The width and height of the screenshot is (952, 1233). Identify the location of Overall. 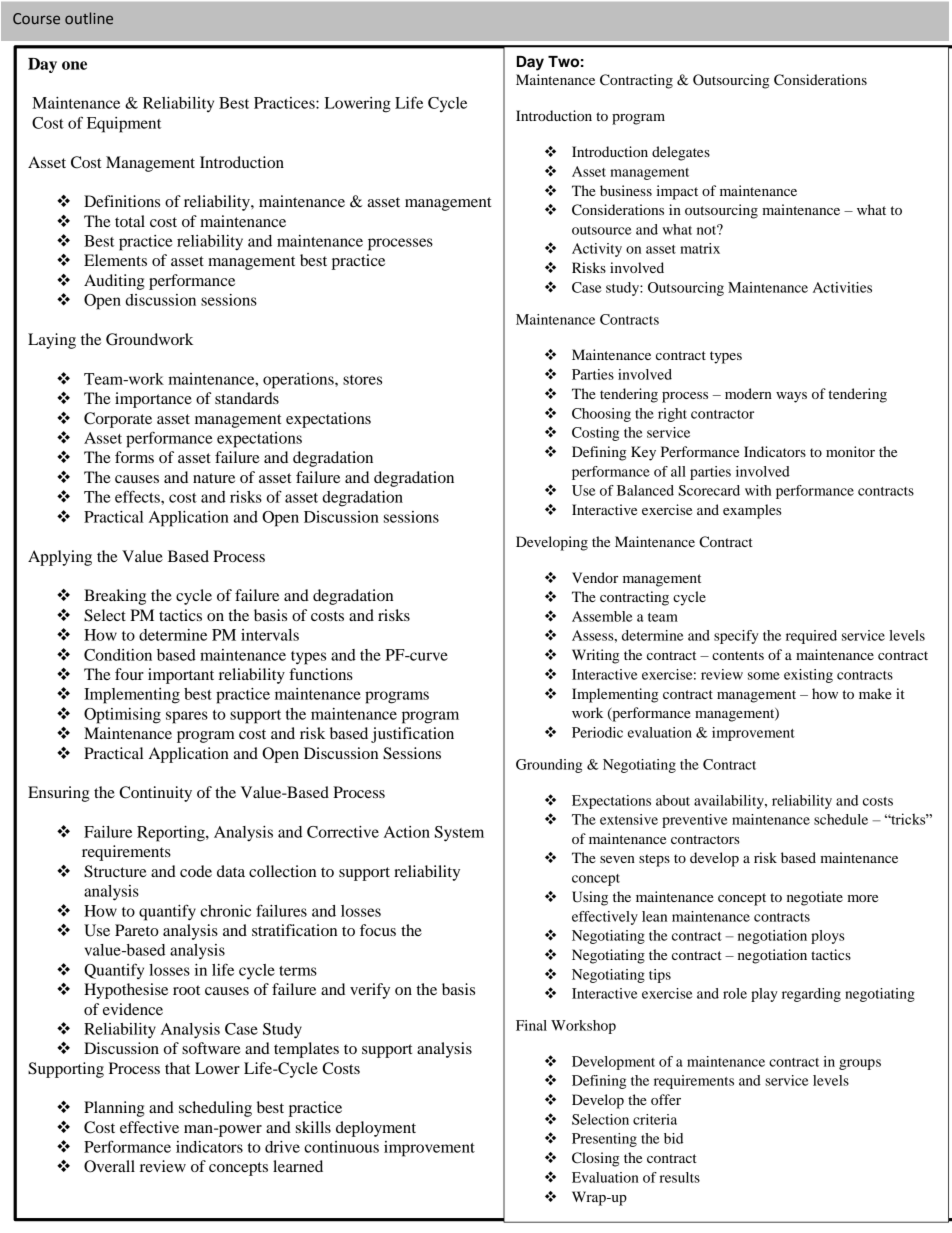
(109, 1166).
